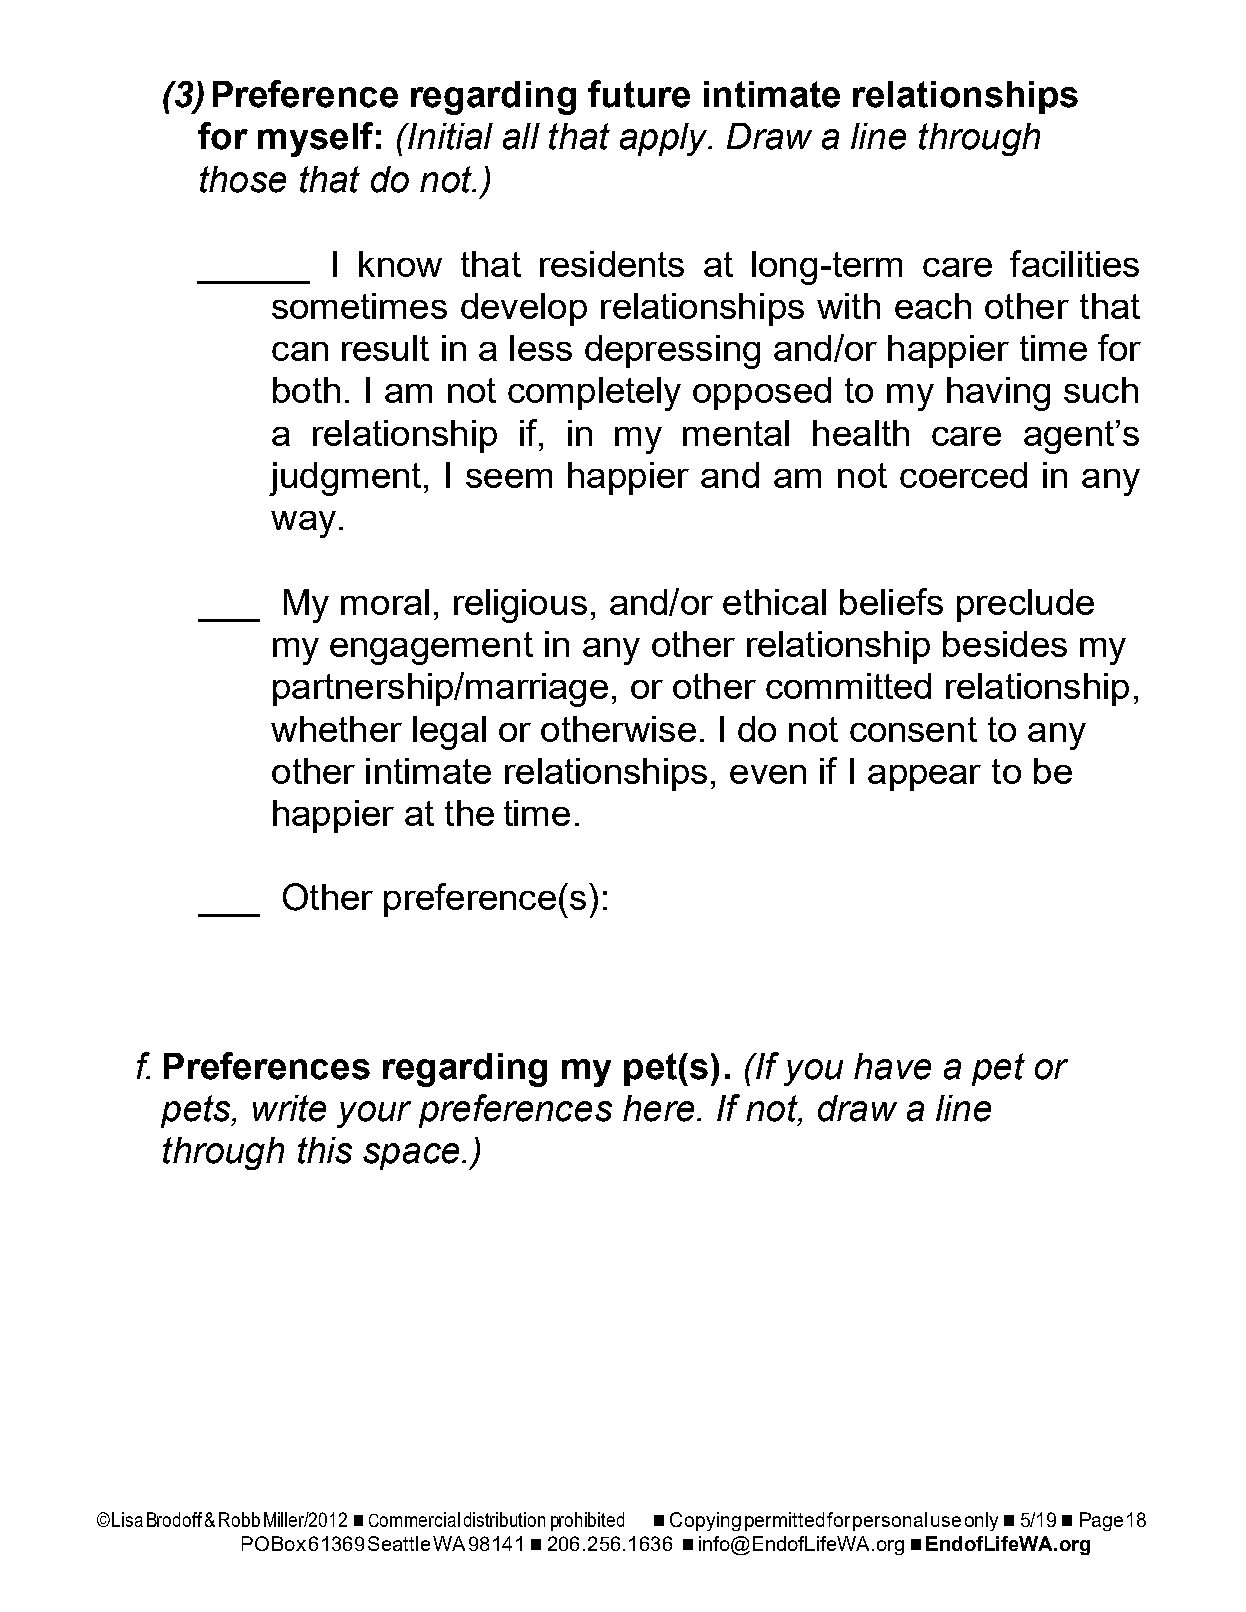  Describe the element at coordinates (239, 1519) in the screenshot. I see `Robb` at that location.
